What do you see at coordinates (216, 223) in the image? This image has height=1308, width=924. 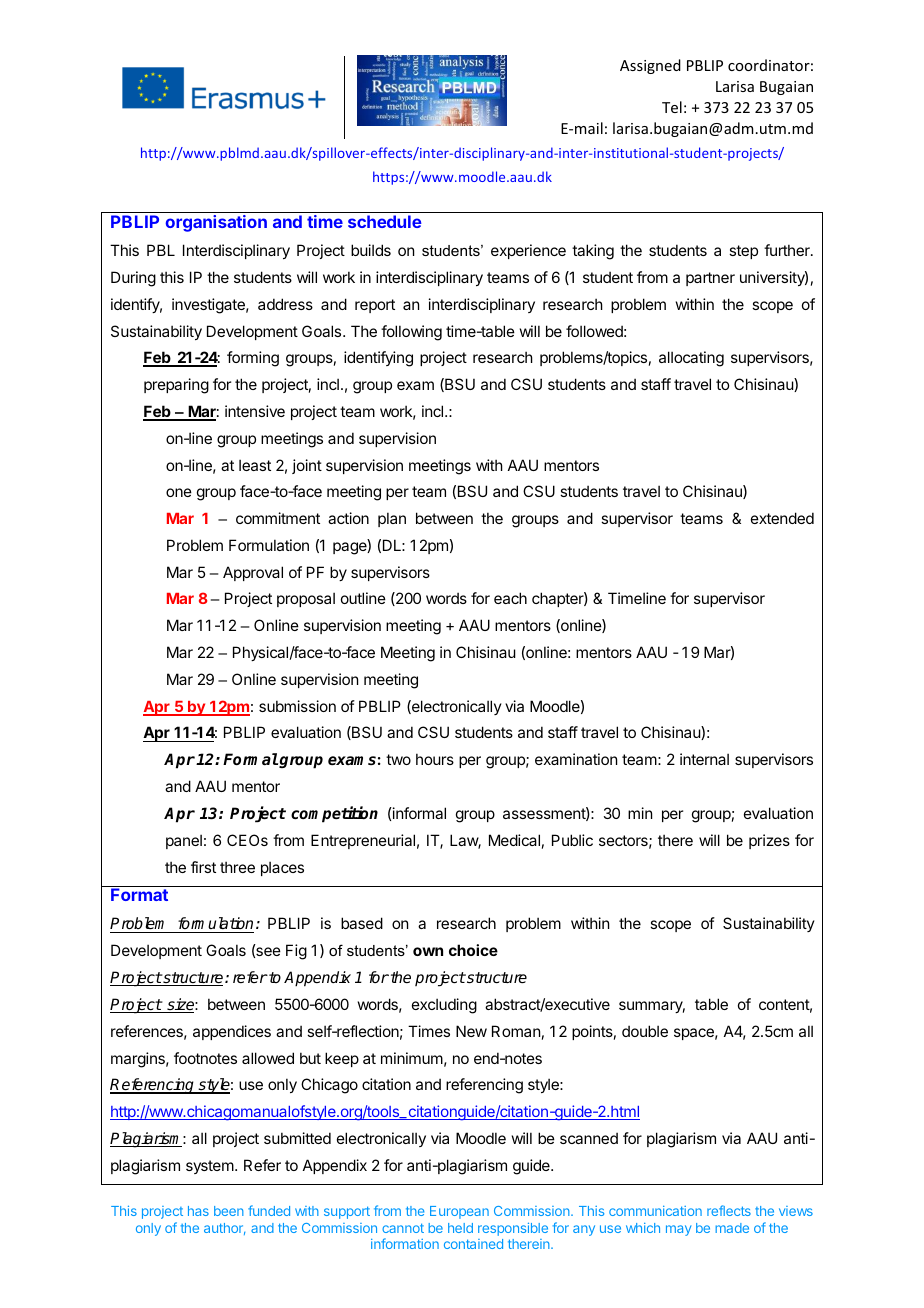 I see `organisation` at bounding box center [216, 223].
